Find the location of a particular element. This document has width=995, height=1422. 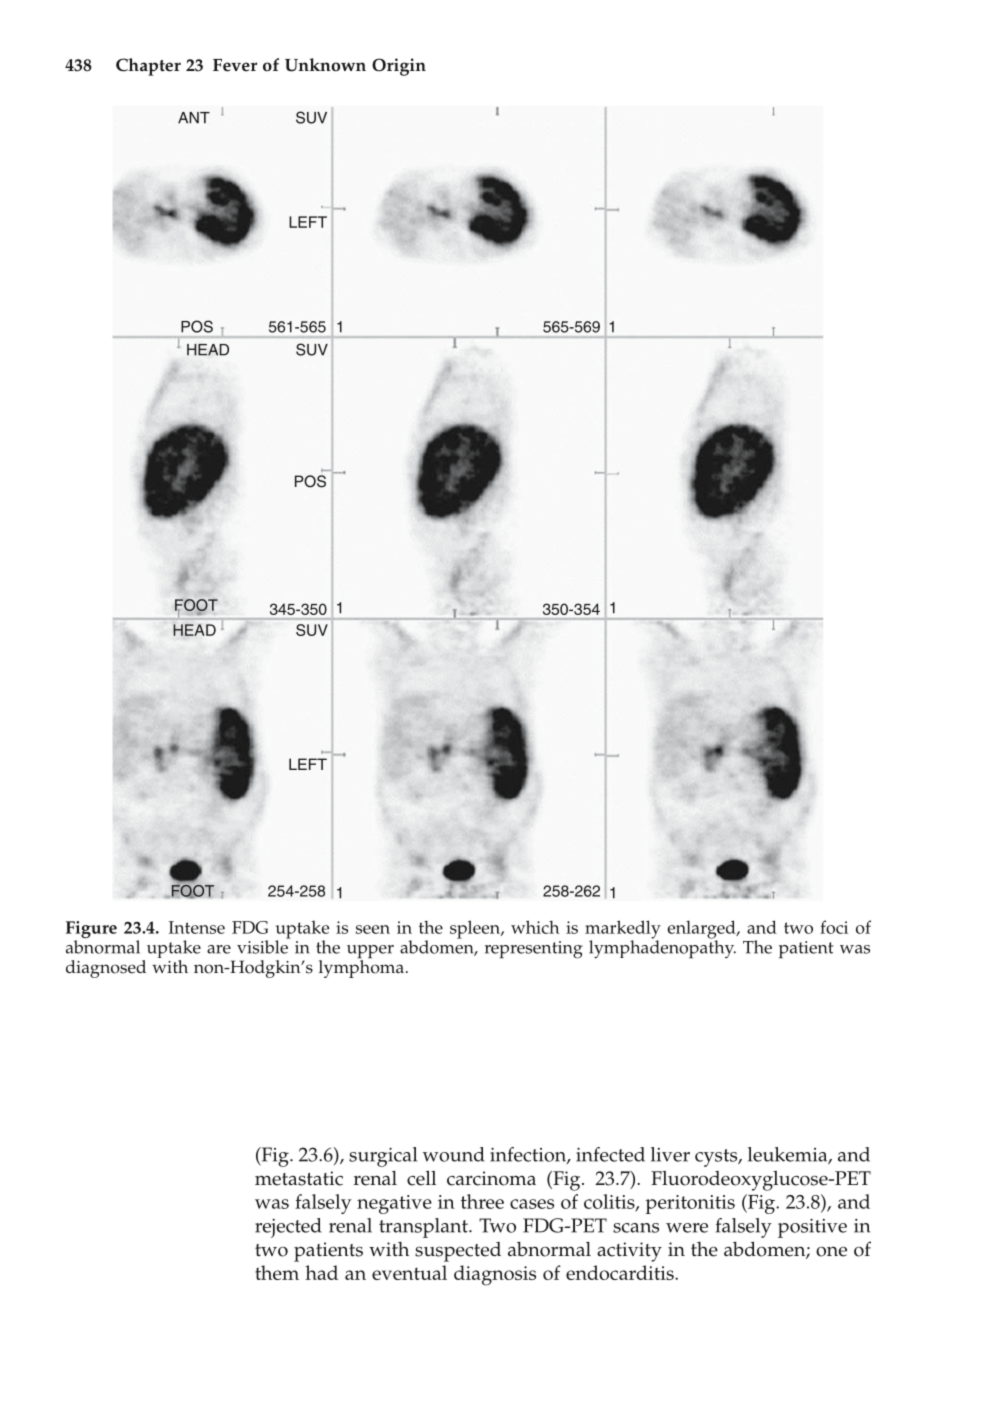

Chapter is located at coordinates (148, 67).
